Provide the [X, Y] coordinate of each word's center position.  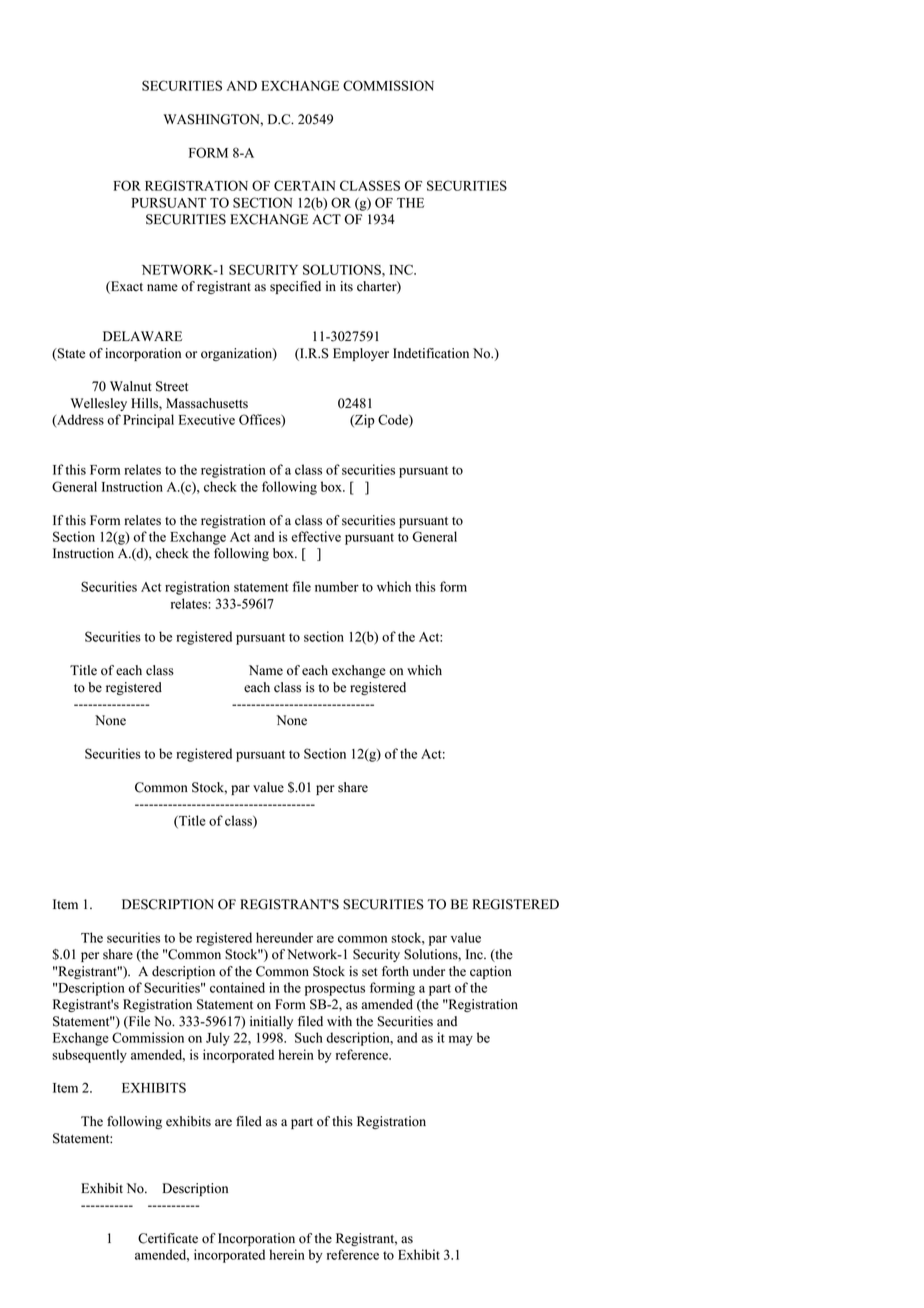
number [337, 586]
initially [271, 1022]
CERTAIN [305, 185]
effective [316, 536]
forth [395, 971]
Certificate [168, 1238]
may [461, 1040]
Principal [148, 421]
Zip [364, 421]
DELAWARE [142, 336]
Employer [361, 354]
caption [491, 972]
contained [237, 987]
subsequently [89, 1056]
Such [309, 1037]
